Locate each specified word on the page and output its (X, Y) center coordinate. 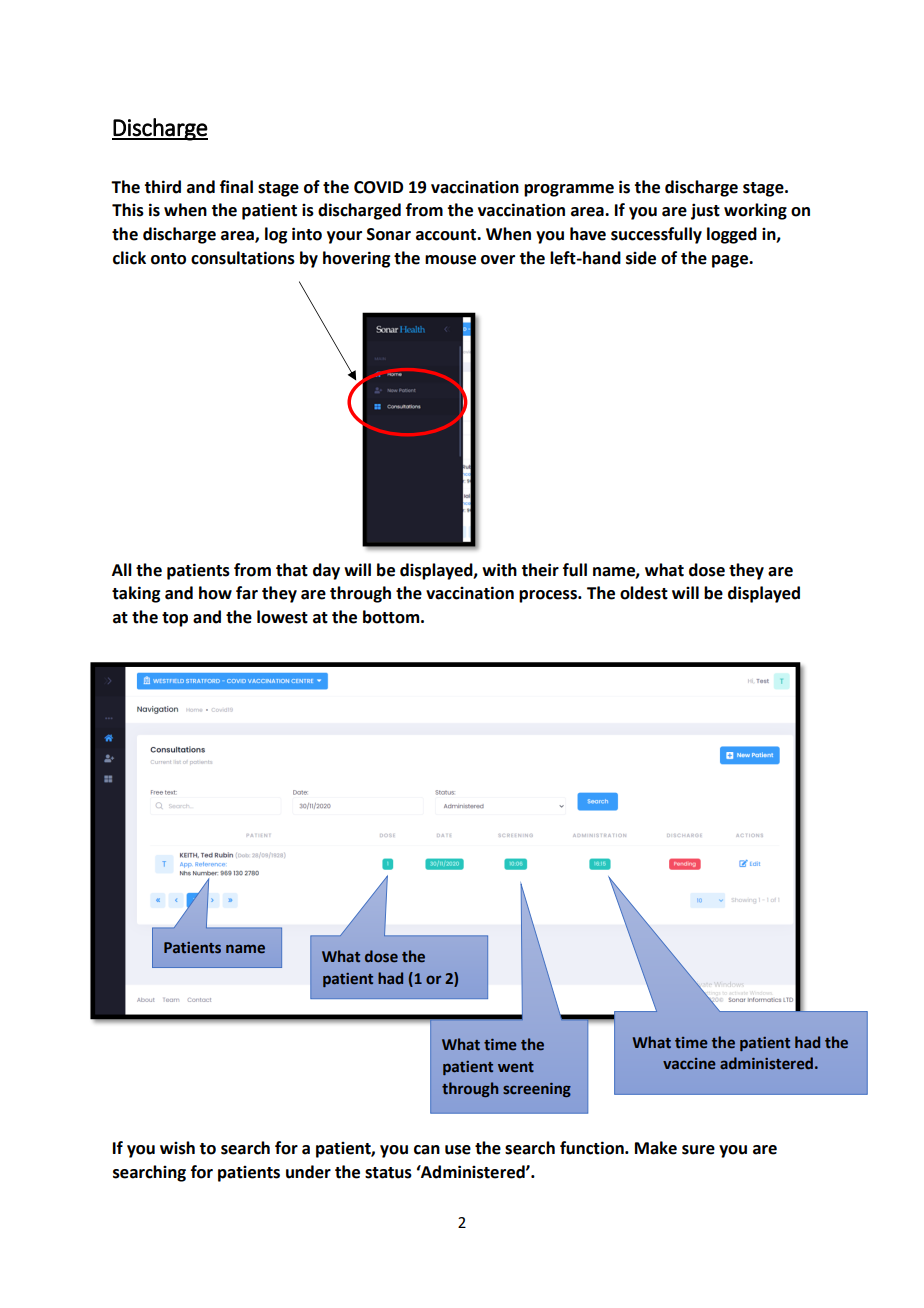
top (175, 619)
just (705, 211)
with (499, 570)
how (215, 593)
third (162, 187)
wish (177, 1148)
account (447, 235)
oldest (644, 593)
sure (698, 1150)
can (427, 1150)
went (516, 1067)
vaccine (689, 1063)
